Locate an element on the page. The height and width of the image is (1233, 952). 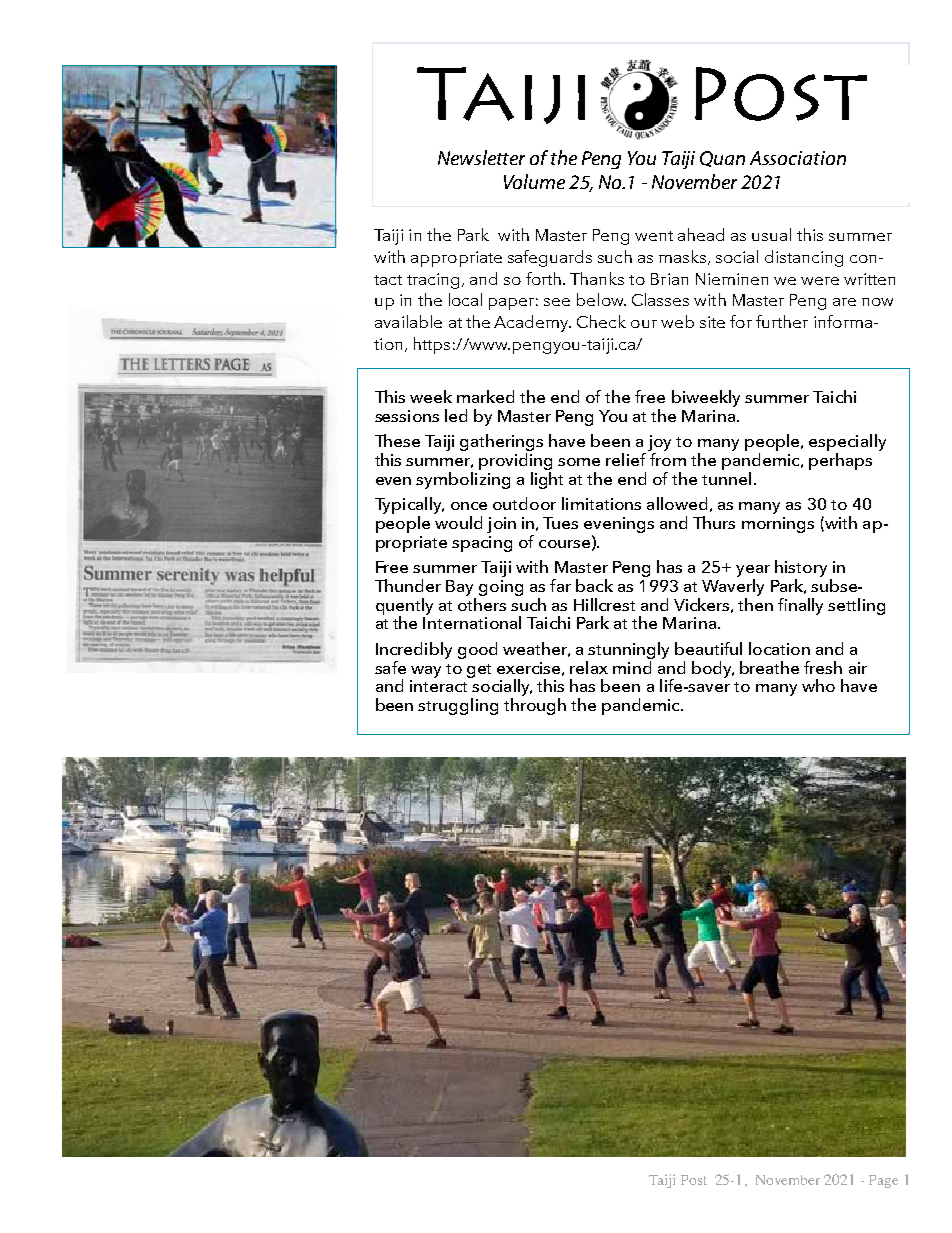
went is located at coordinates (654, 236).
